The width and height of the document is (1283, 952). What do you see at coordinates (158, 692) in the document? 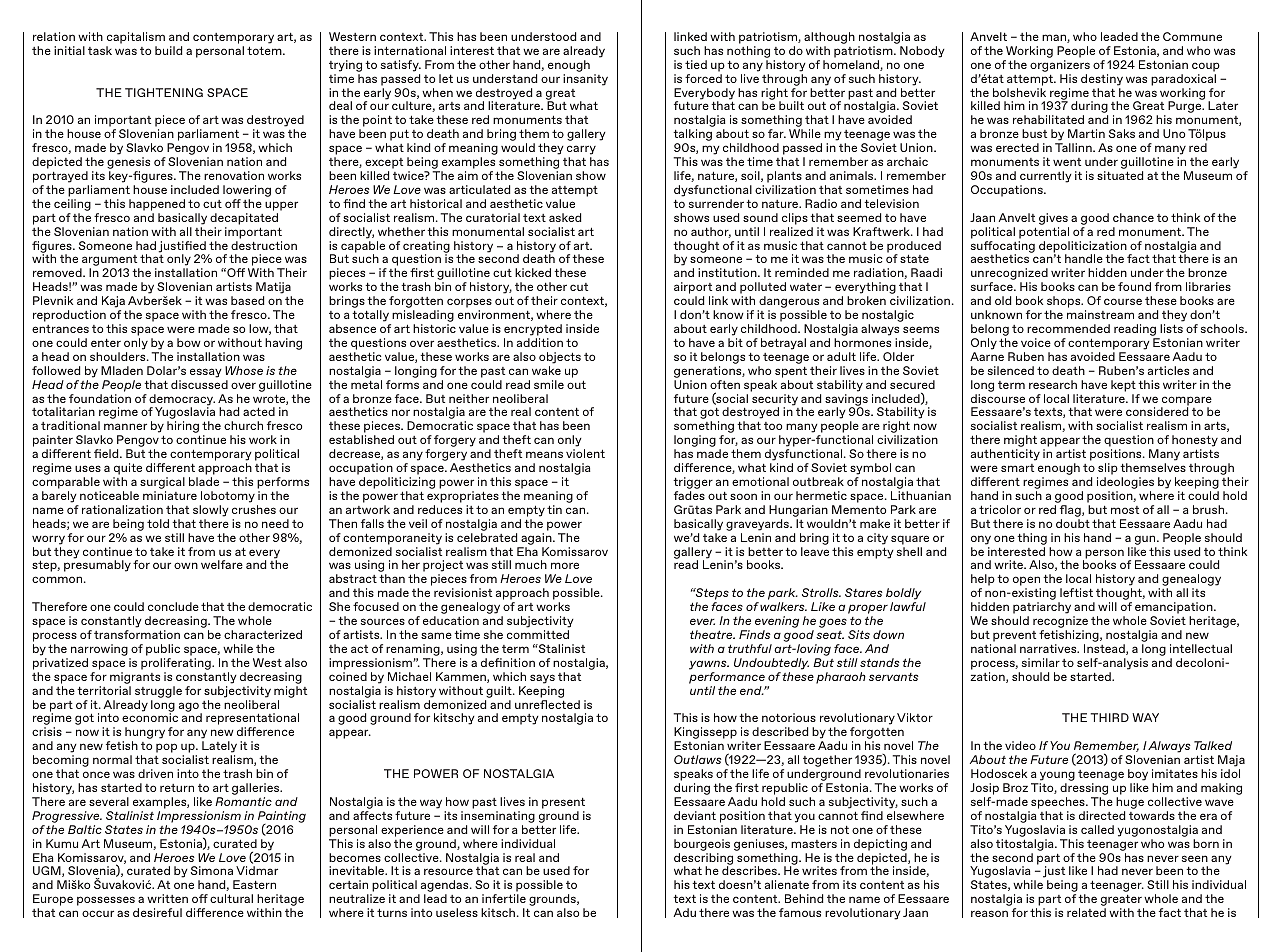
I see `struggle` at bounding box center [158, 692].
